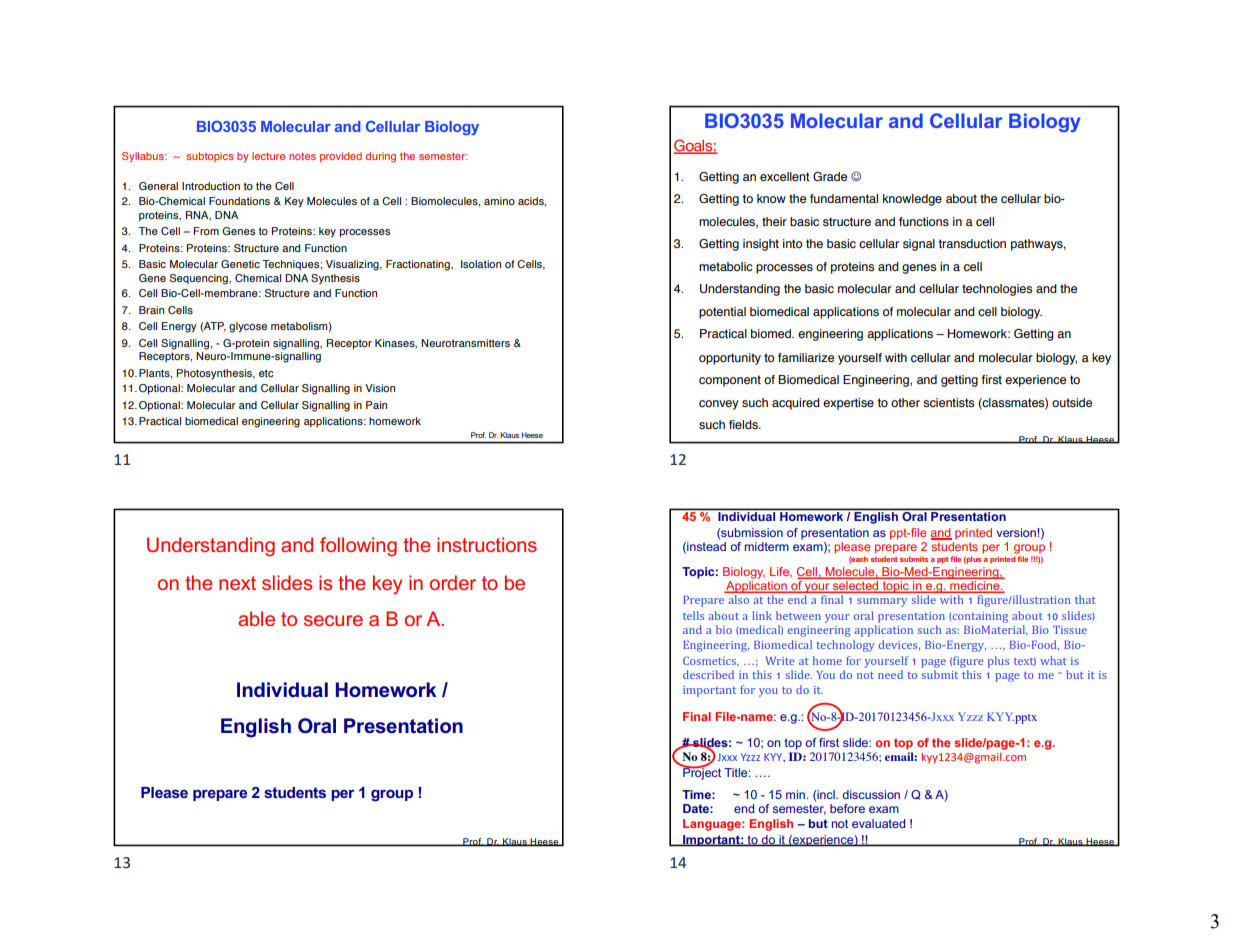 The image size is (1233, 952). Describe the element at coordinates (871, 794) in the screenshot. I see `discussion` at that location.
